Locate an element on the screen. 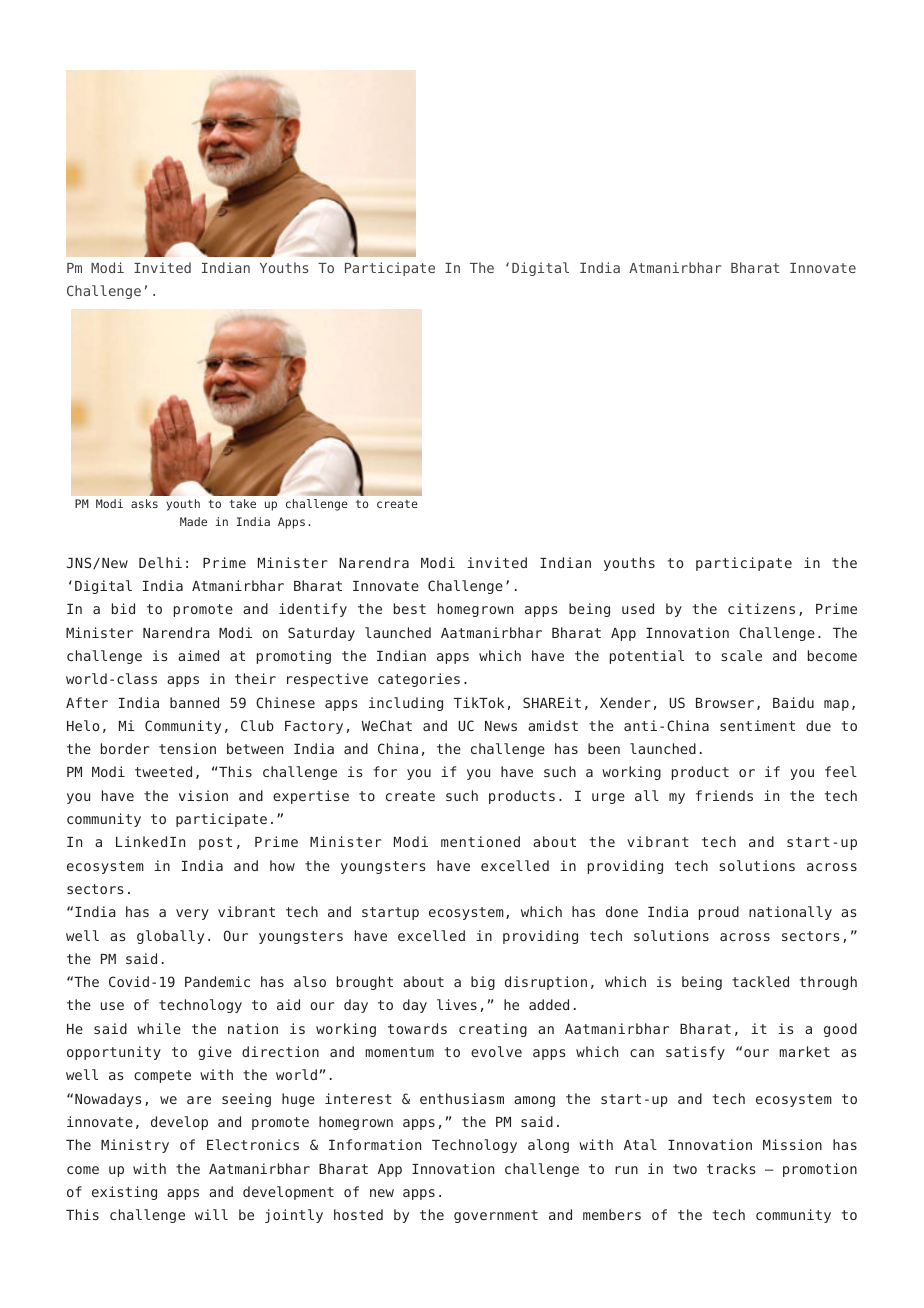 The height and width of the screenshot is (1308, 924). government is located at coordinates (496, 1216).
